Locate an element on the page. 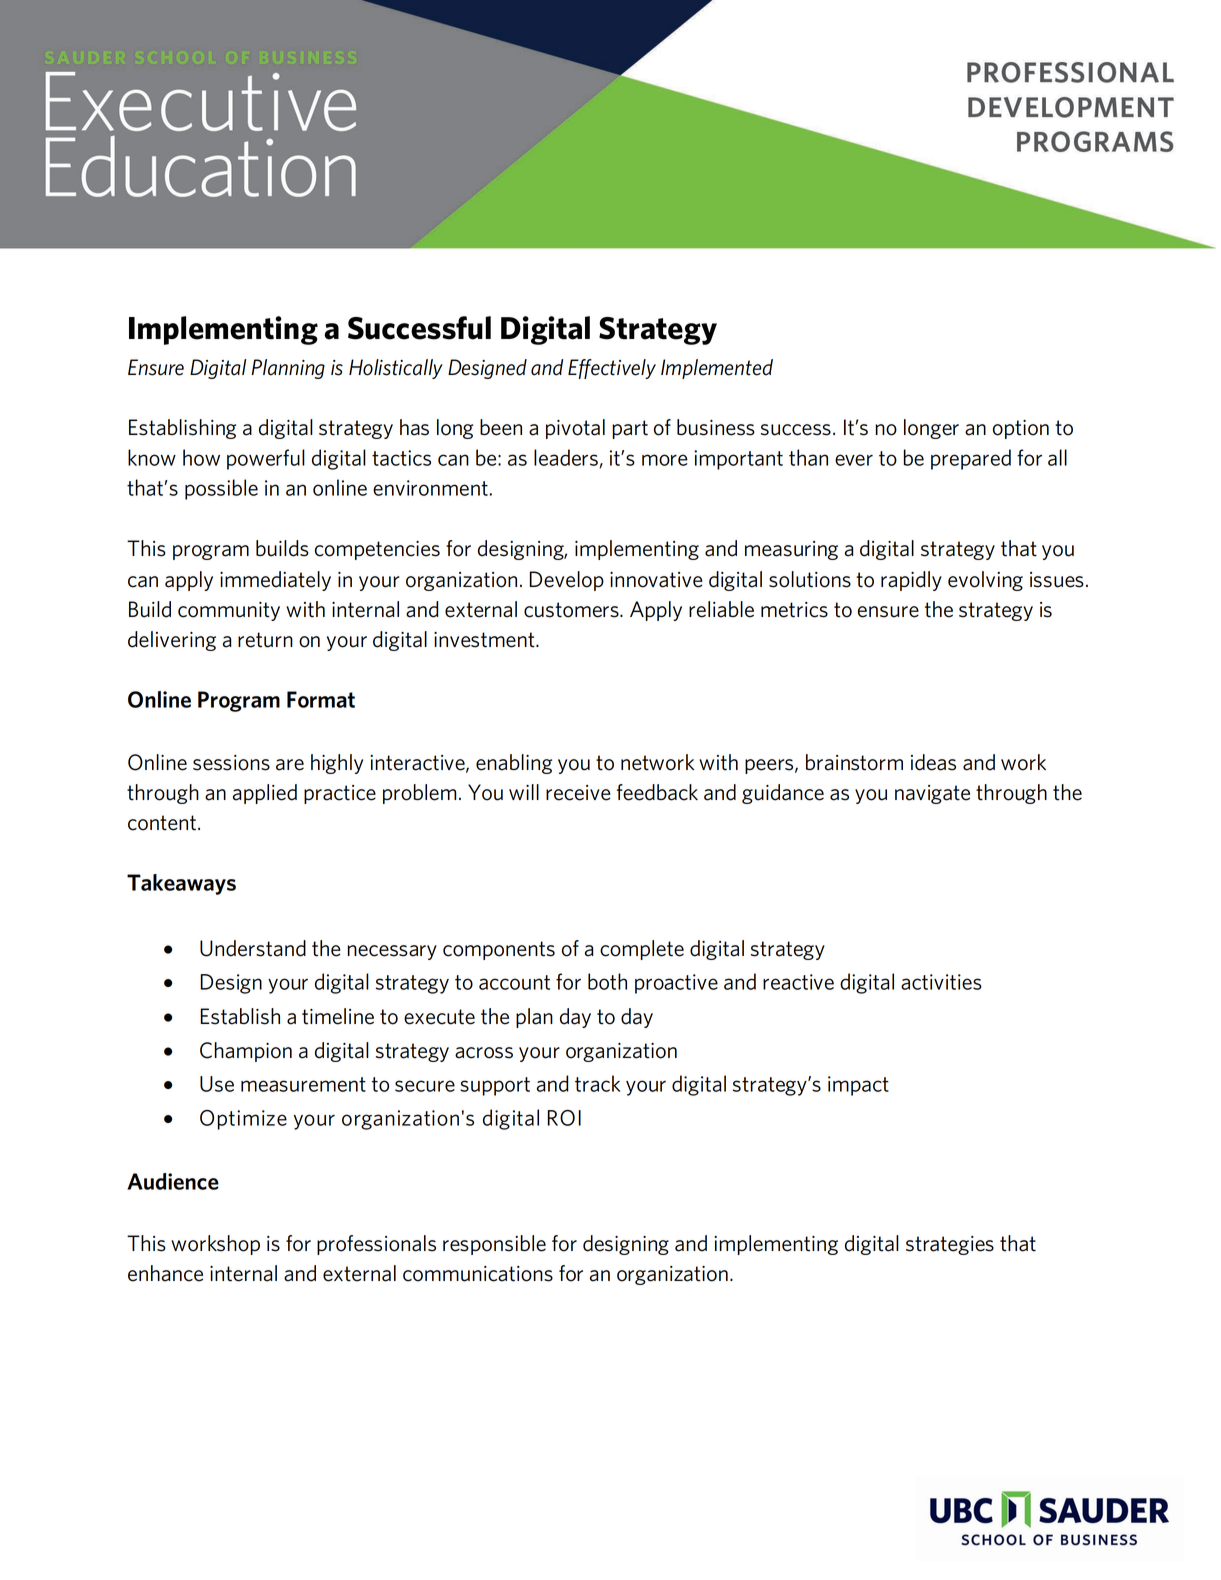 The width and height of the document is (1221, 1580). powerful is located at coordinates (266, 459).
